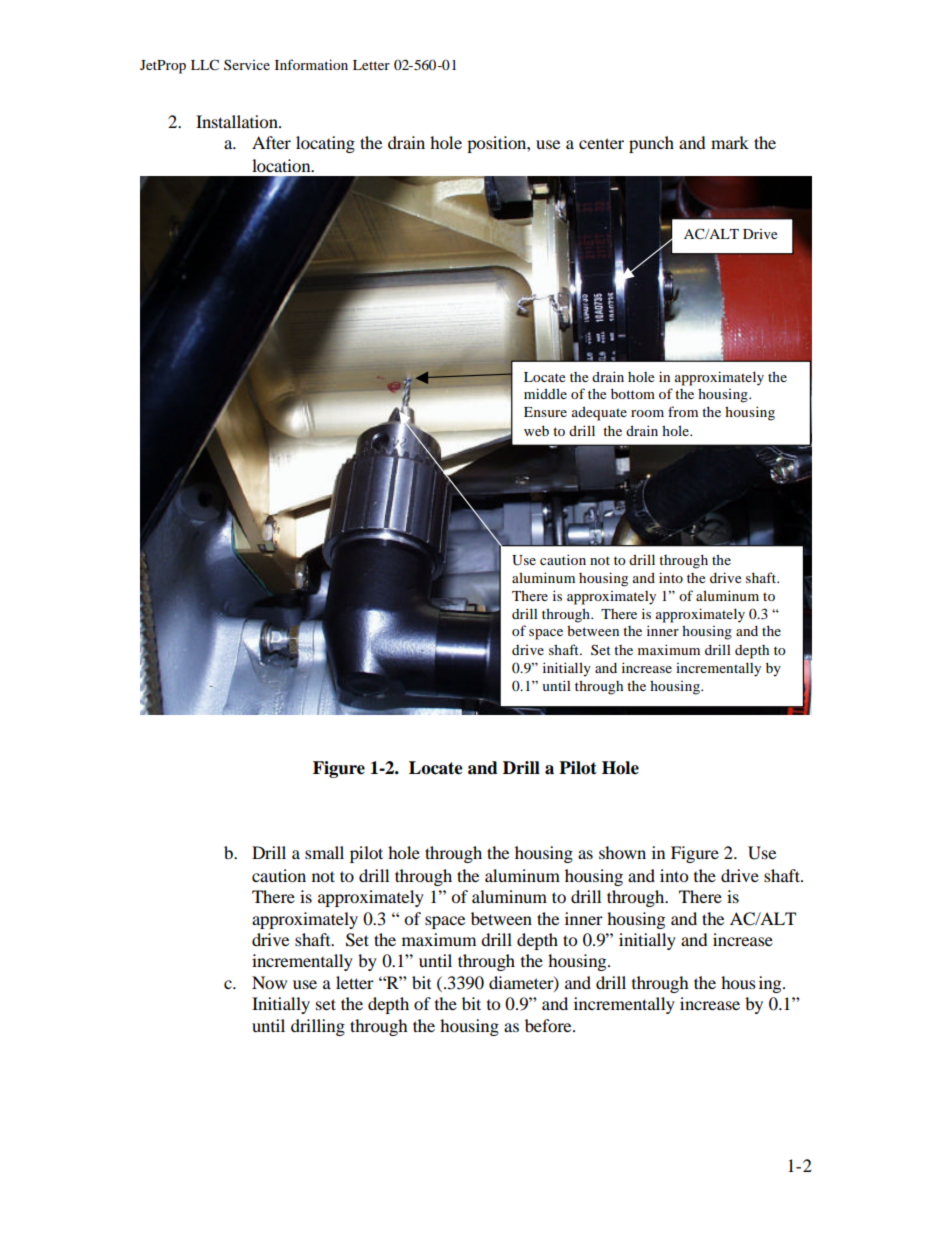 This screenshot has width=952, height=1233. I want to click on punch, so click(651, 144).
